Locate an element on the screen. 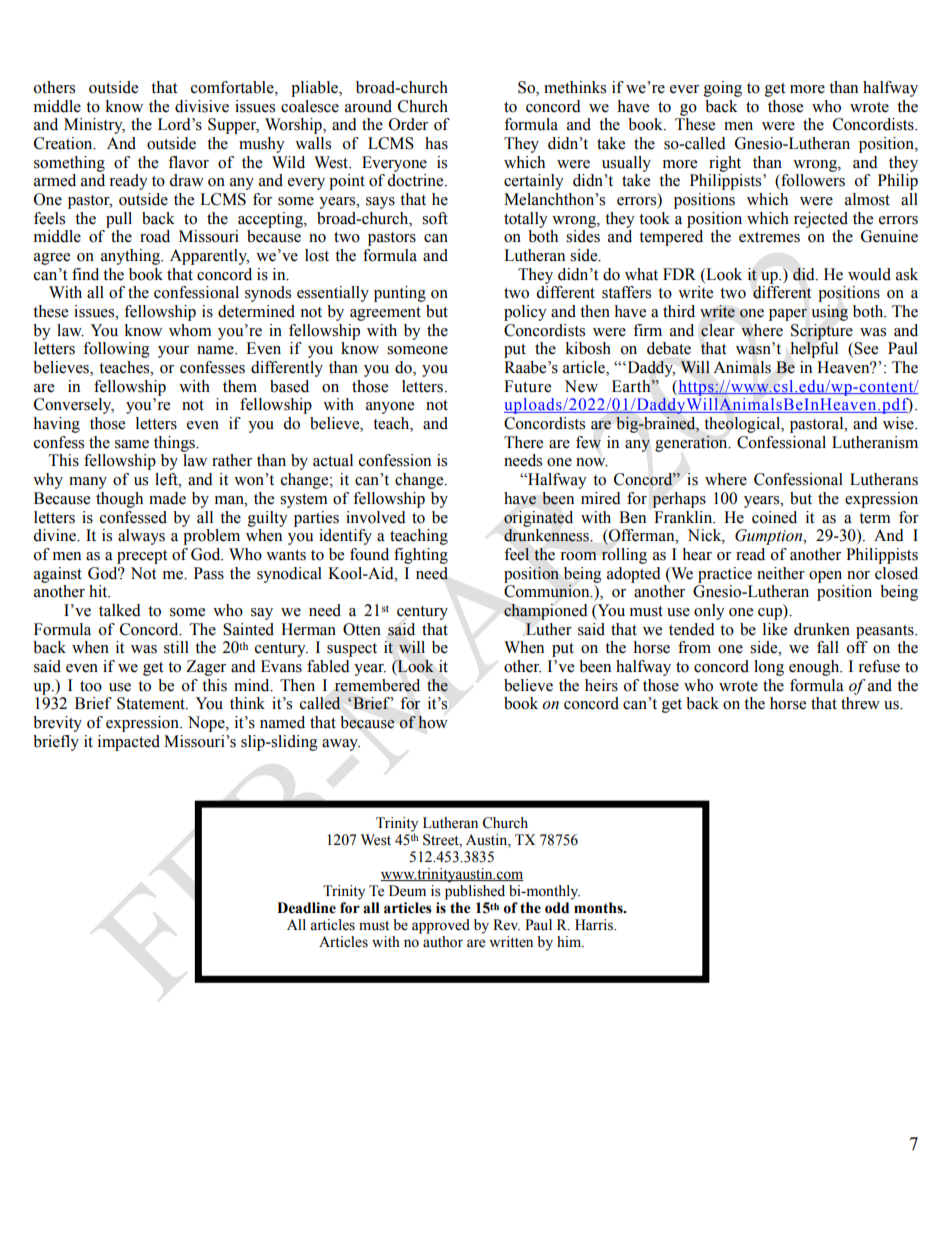 The height and width of the screenshot is (1233, 952). approved is located at coordinates (441, 926).
